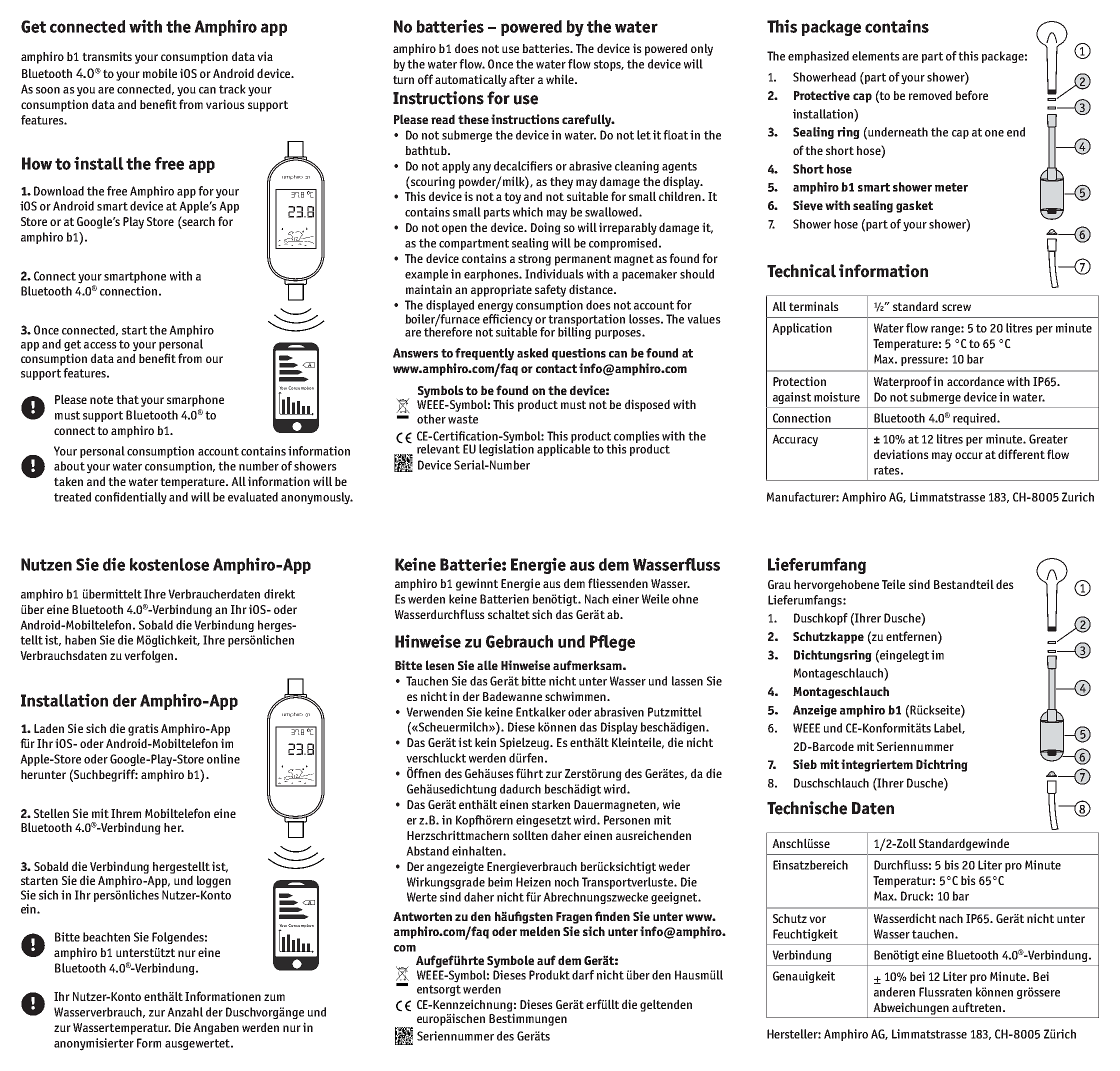 This screenshot has height=1071, width=1120. I want to click on mobile, so click(160, 73).
